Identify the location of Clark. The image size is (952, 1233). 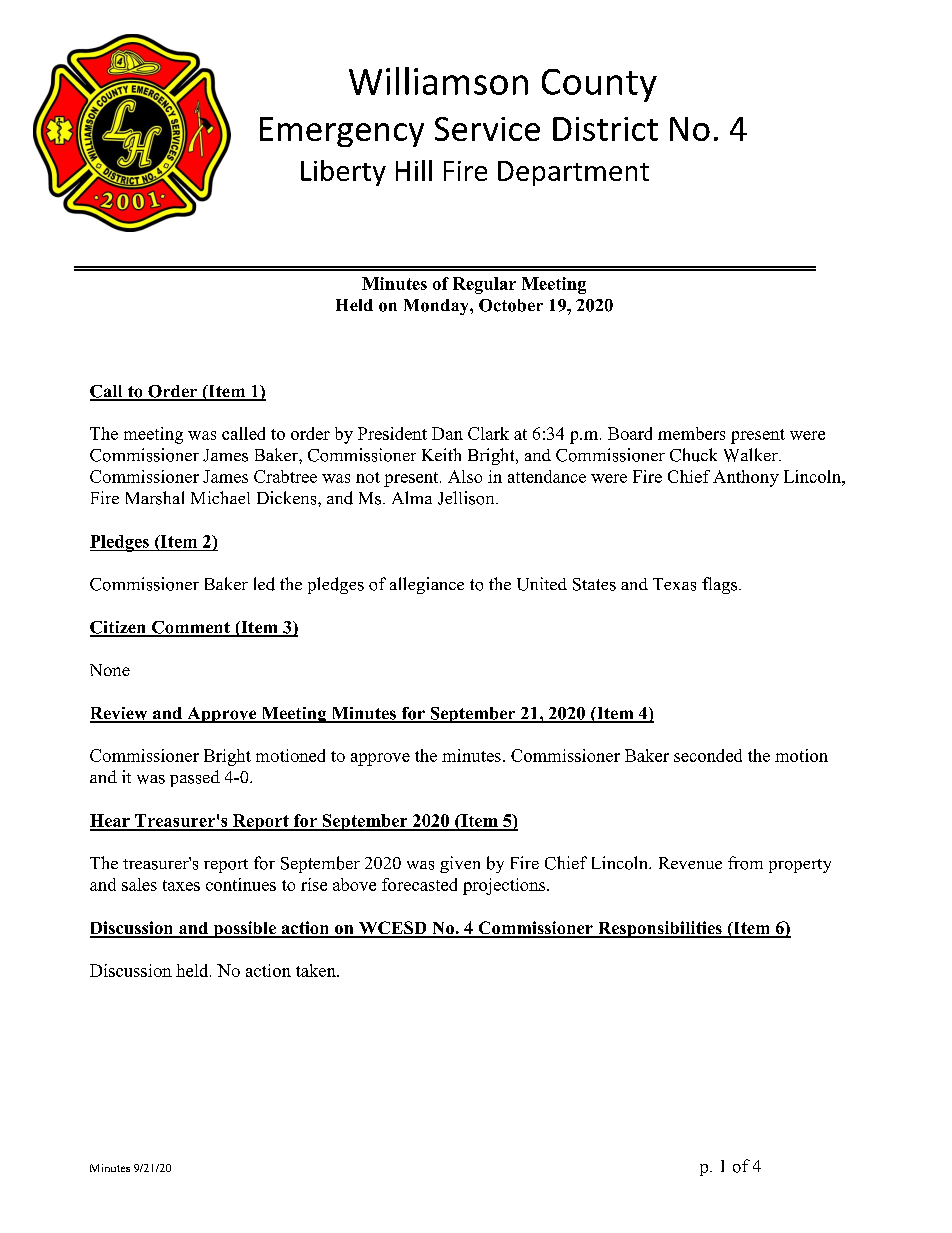
(488, 433).
